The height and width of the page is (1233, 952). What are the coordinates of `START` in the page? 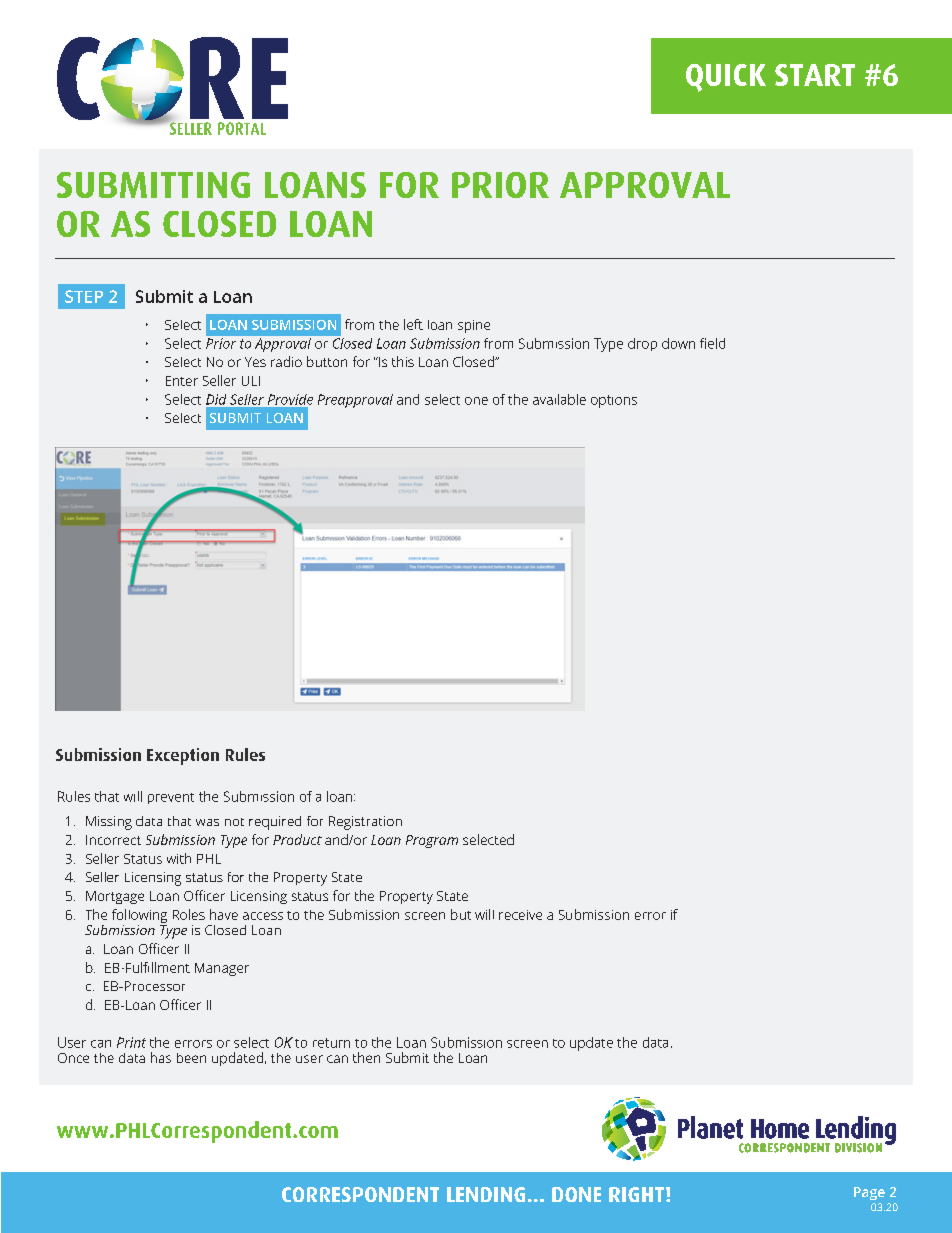 It's located at (815, 75).
